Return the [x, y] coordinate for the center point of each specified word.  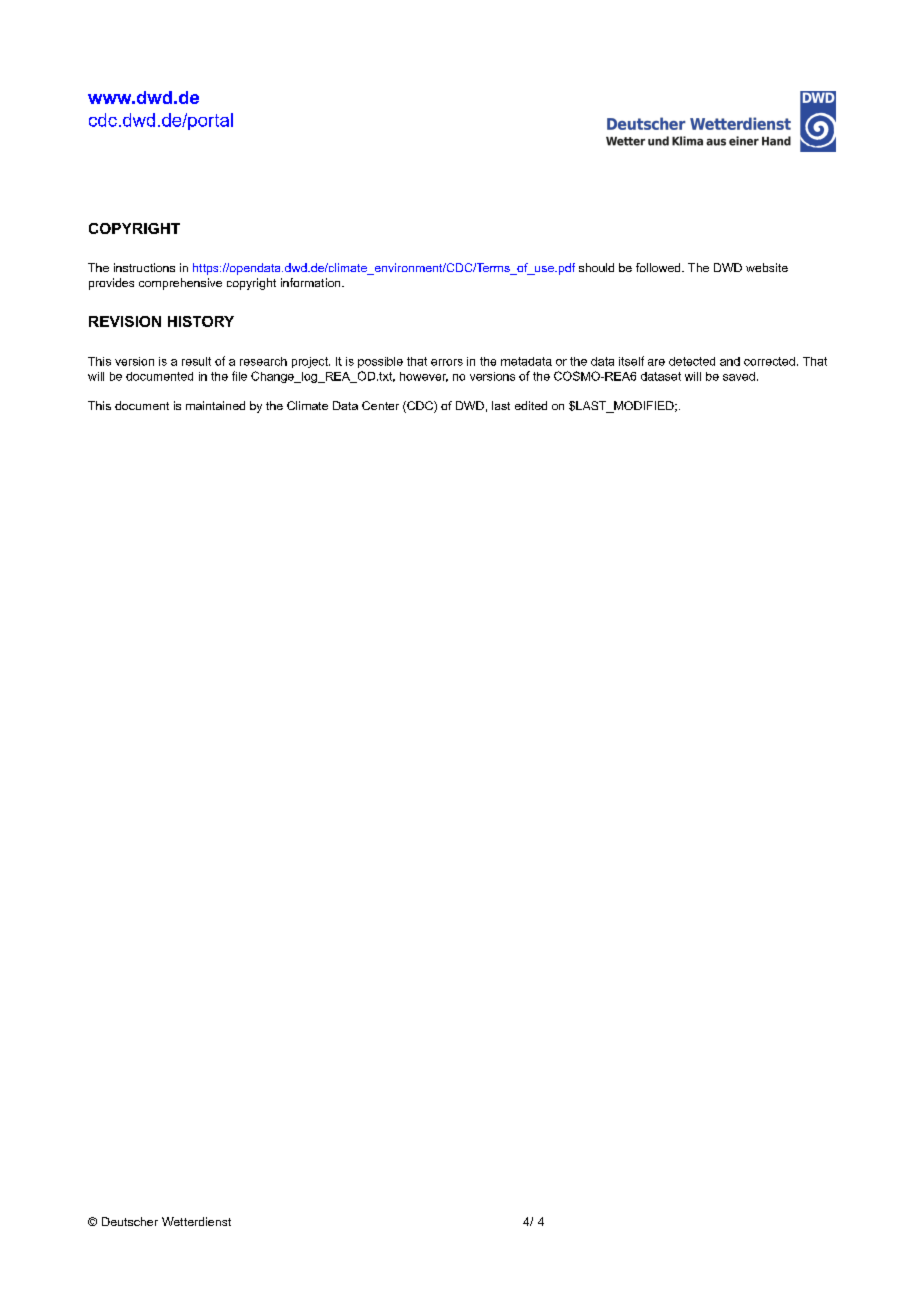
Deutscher [130, 1221]
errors [447, 362]
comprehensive [180, 284]
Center [380, 405]
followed [659, 267]
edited [531, 405]
